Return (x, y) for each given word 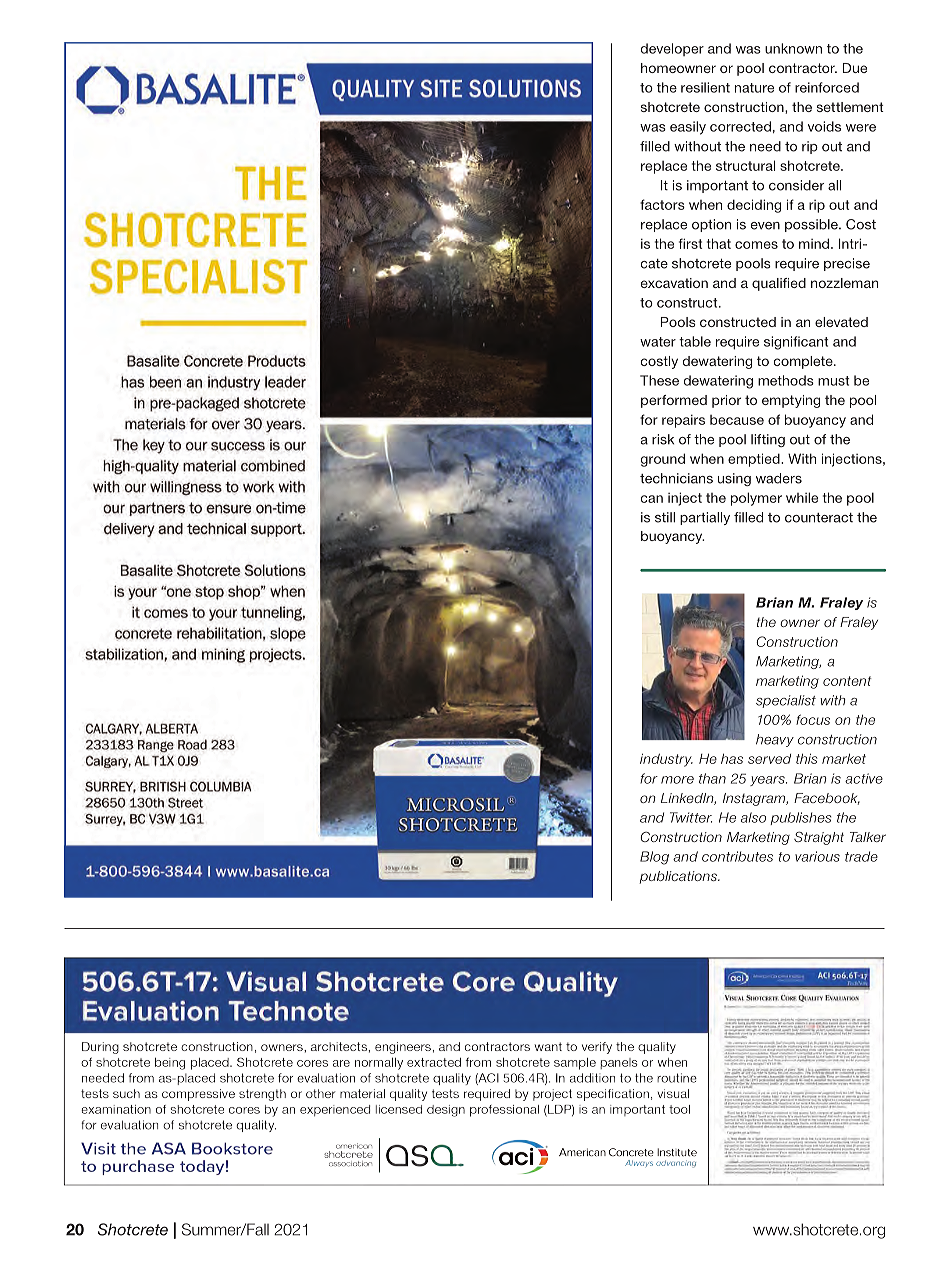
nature (754, 88)
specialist (786, 701)
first (690, 243)
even (765, 226)
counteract (819, 518)
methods (786, 380)
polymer (756, 499)
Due (855, 68)
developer (672, 49)
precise (847, 264)
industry (666, 760)
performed (674, 401)
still (665, 517)
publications (679, 877)
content (847, 681)
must (833, 381)
